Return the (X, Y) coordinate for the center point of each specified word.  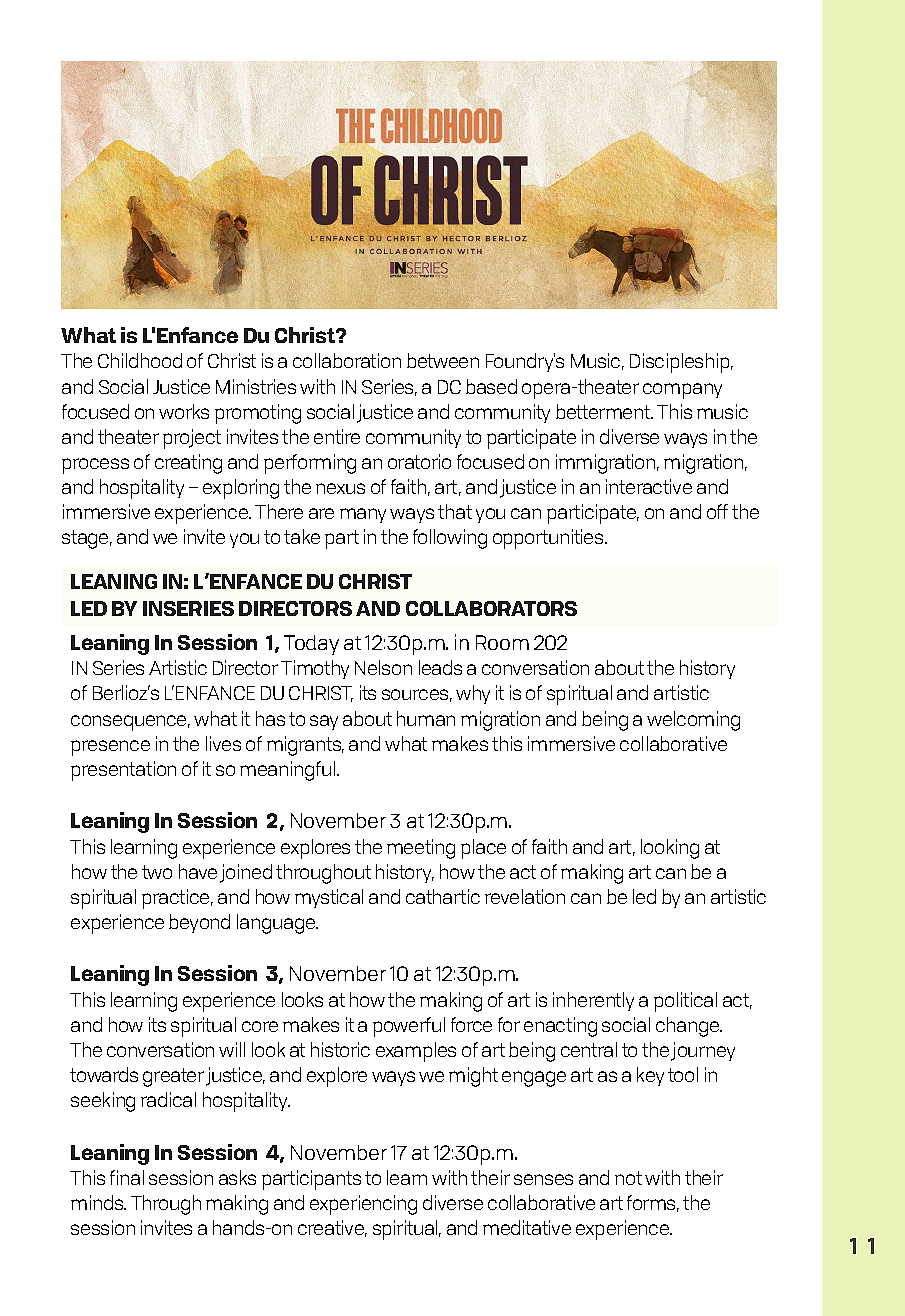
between (443, 360)
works (184, 411)
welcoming (693, 721)
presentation (123, 771)
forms (653, 1203)
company (682, 391)
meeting (421, 849)
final (127, 1177)
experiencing (363, 1205)
